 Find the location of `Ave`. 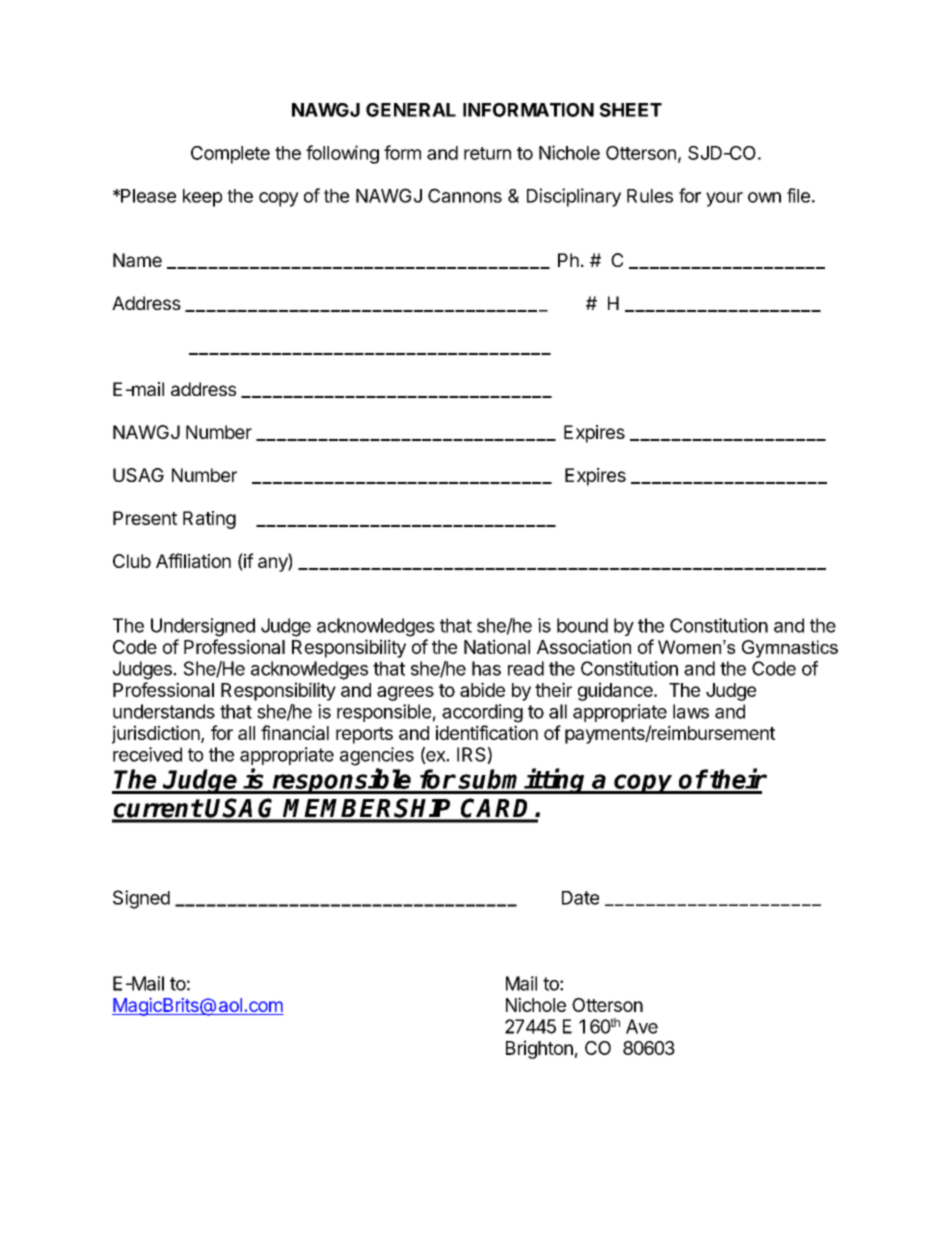

Ave is located at coordinates (642, 1026).
